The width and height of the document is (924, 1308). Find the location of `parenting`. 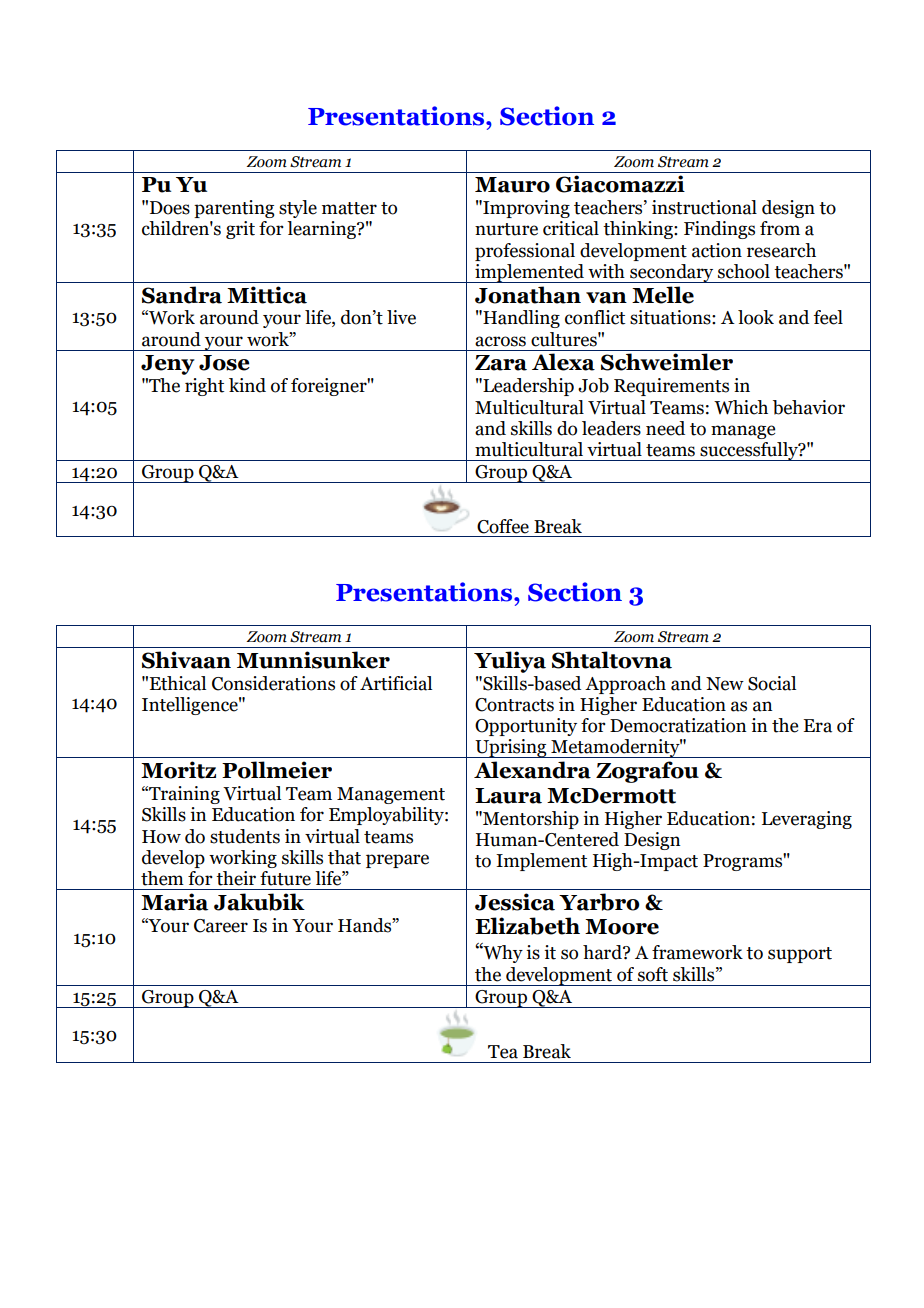

parenting is located at coordinates (234, 209).
